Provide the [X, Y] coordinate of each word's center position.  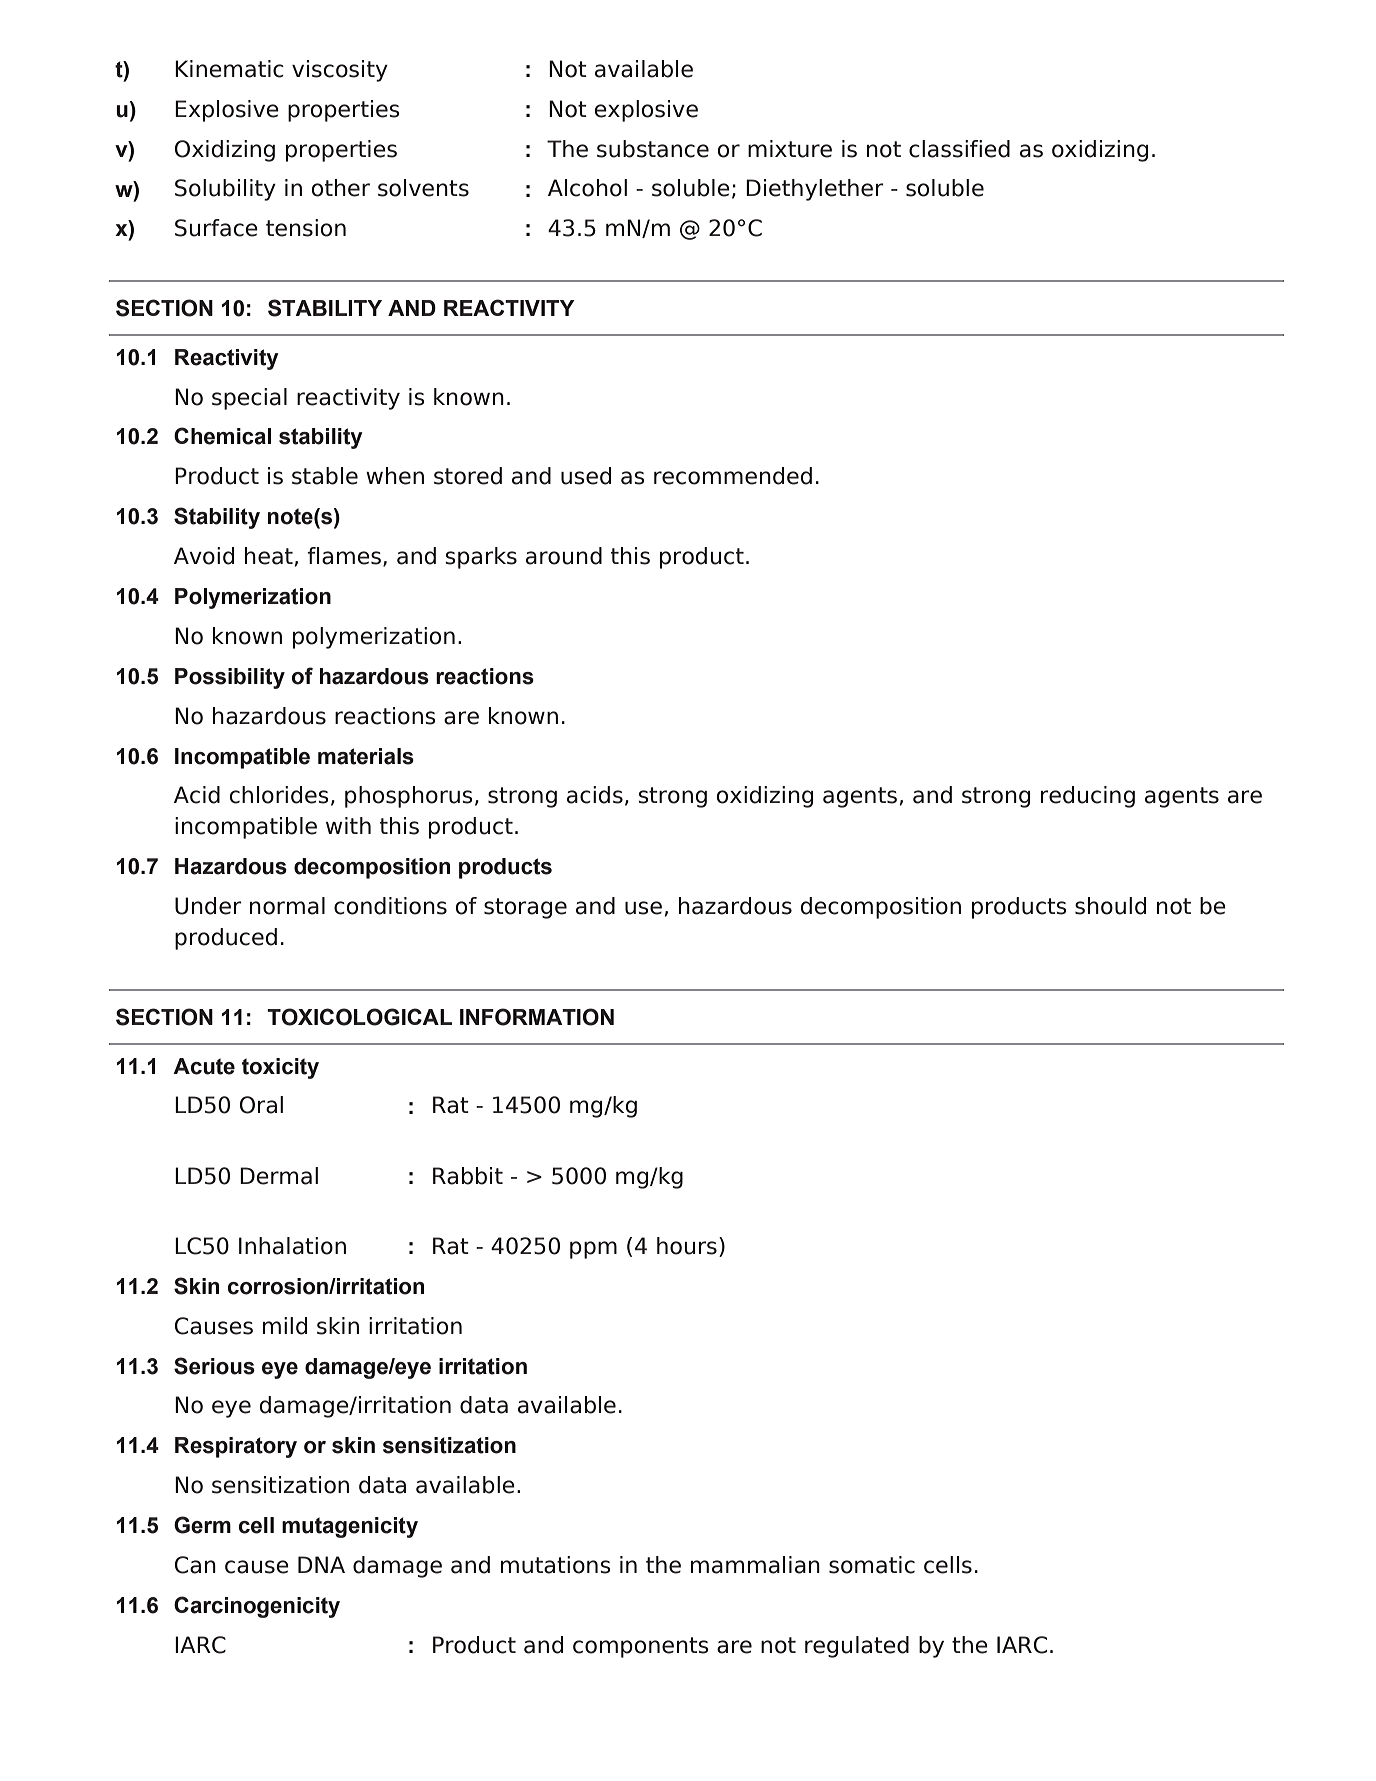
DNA [321, 1564]
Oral [261, 1105]
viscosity [340, 71]
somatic [872, 1565]
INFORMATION [537, 1017]
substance [653, 149]
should [1110, 906]
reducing [1088, 797]
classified [959, 149]
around [564, 556]
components [641, 1647]
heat [269, 556]
